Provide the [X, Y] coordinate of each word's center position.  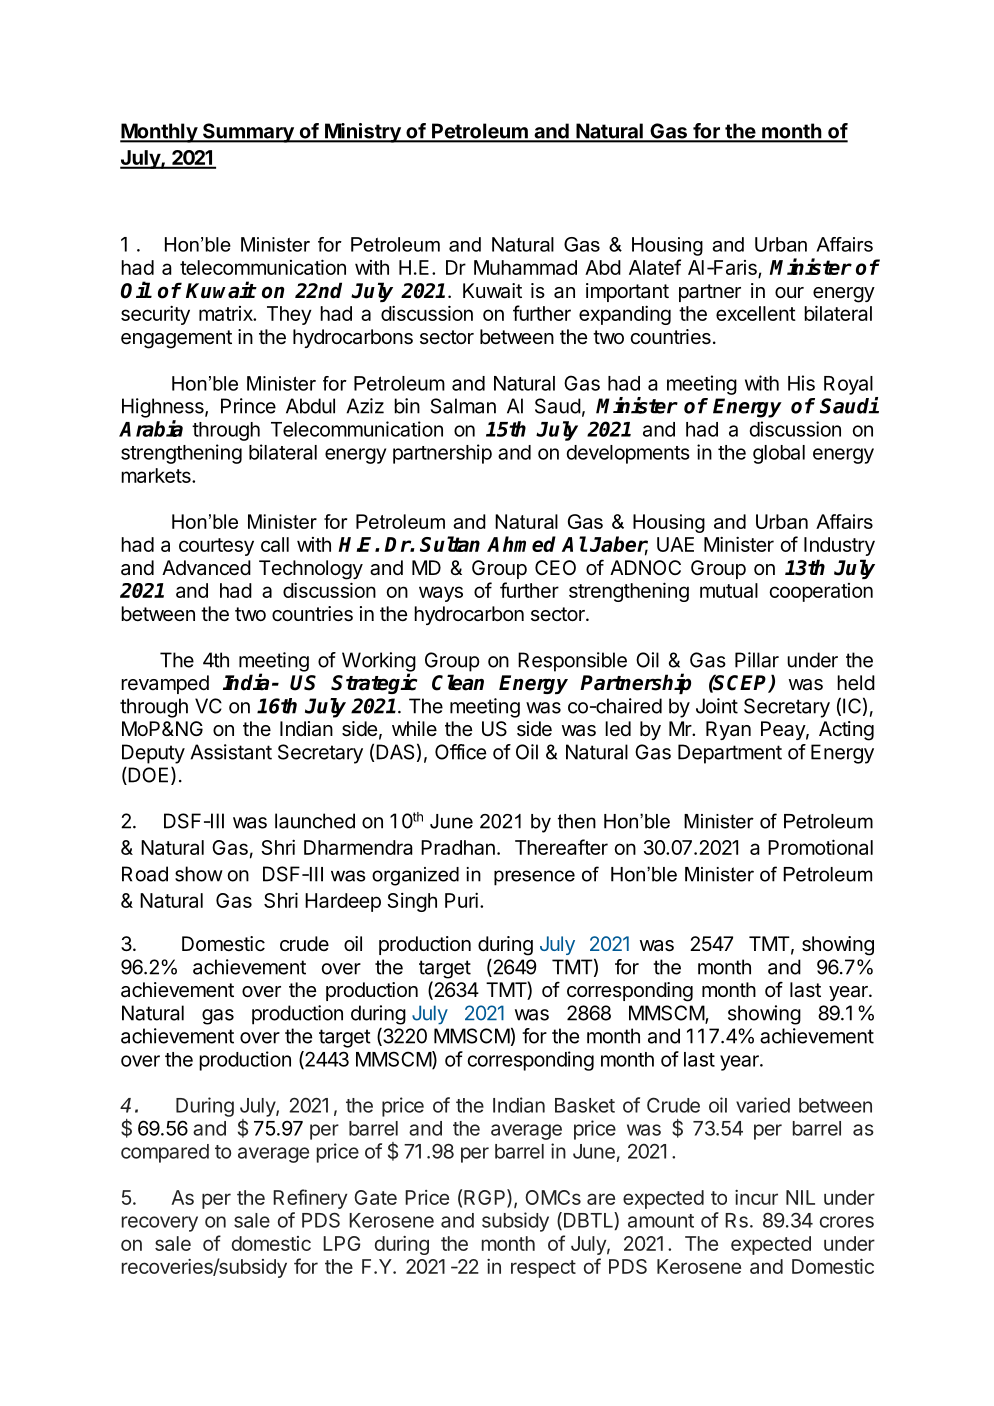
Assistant [231, 752]
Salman [463, 406]
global [779, 454]
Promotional [820, 847]
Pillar [757, 660]
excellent [756, 313]
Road [145, 874]
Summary [248, 133]
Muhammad [525, 267]
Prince [248, 406]
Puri [461, 900]
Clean [458, 682]
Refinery [310, 1199]
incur [756, 1197]
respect [543, 1269]
